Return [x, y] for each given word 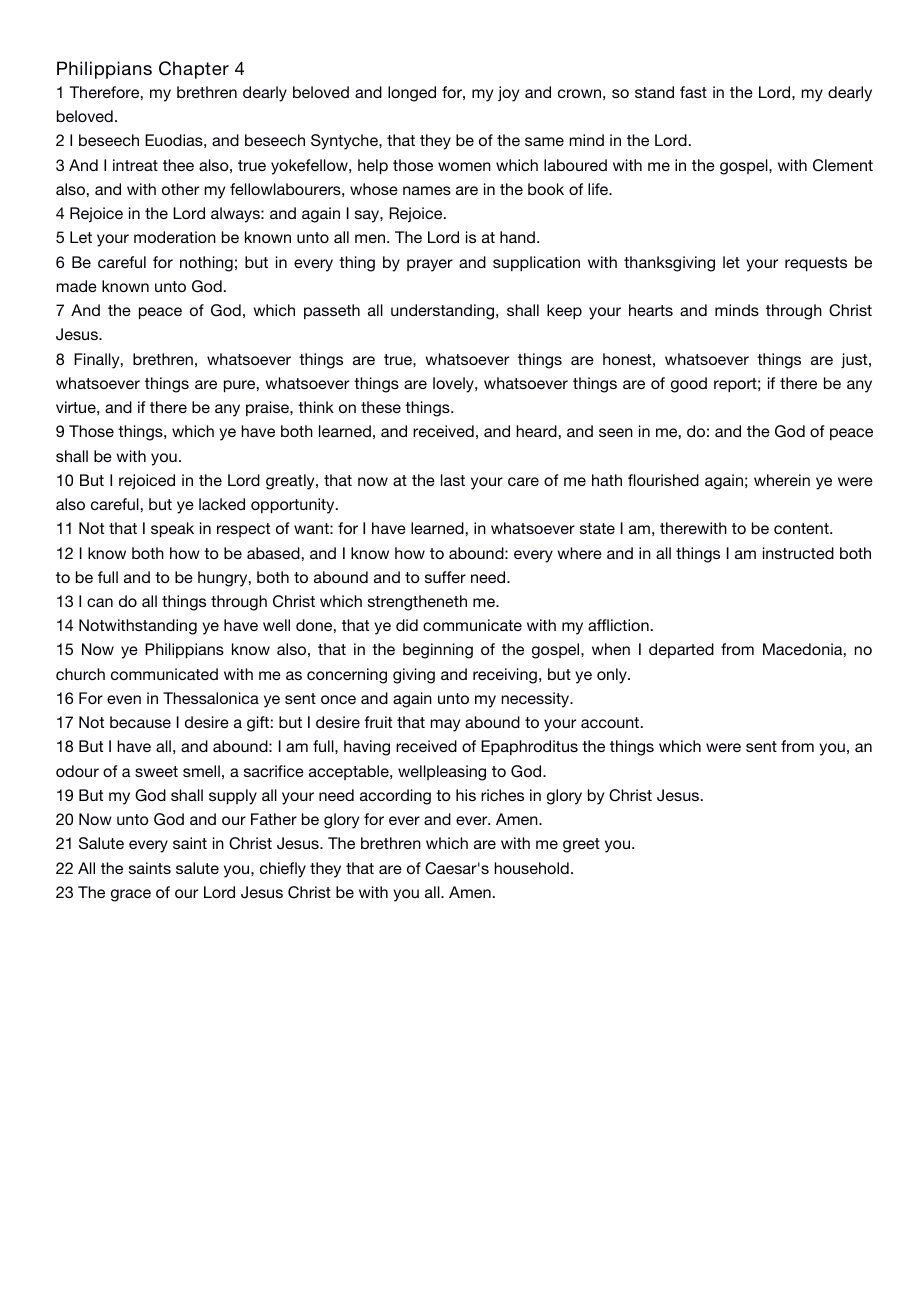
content [802, 528]
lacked [222, 504]
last [453, 480]
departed [681, 650]
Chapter [194, 70]
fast [693, 92]
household [531, 868]
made [76, 286]
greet [581, 845]
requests [816, 264]
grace [131, 895]
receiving [505, 676]
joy [508, 94]
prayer [430, 265]
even [124, 699]
